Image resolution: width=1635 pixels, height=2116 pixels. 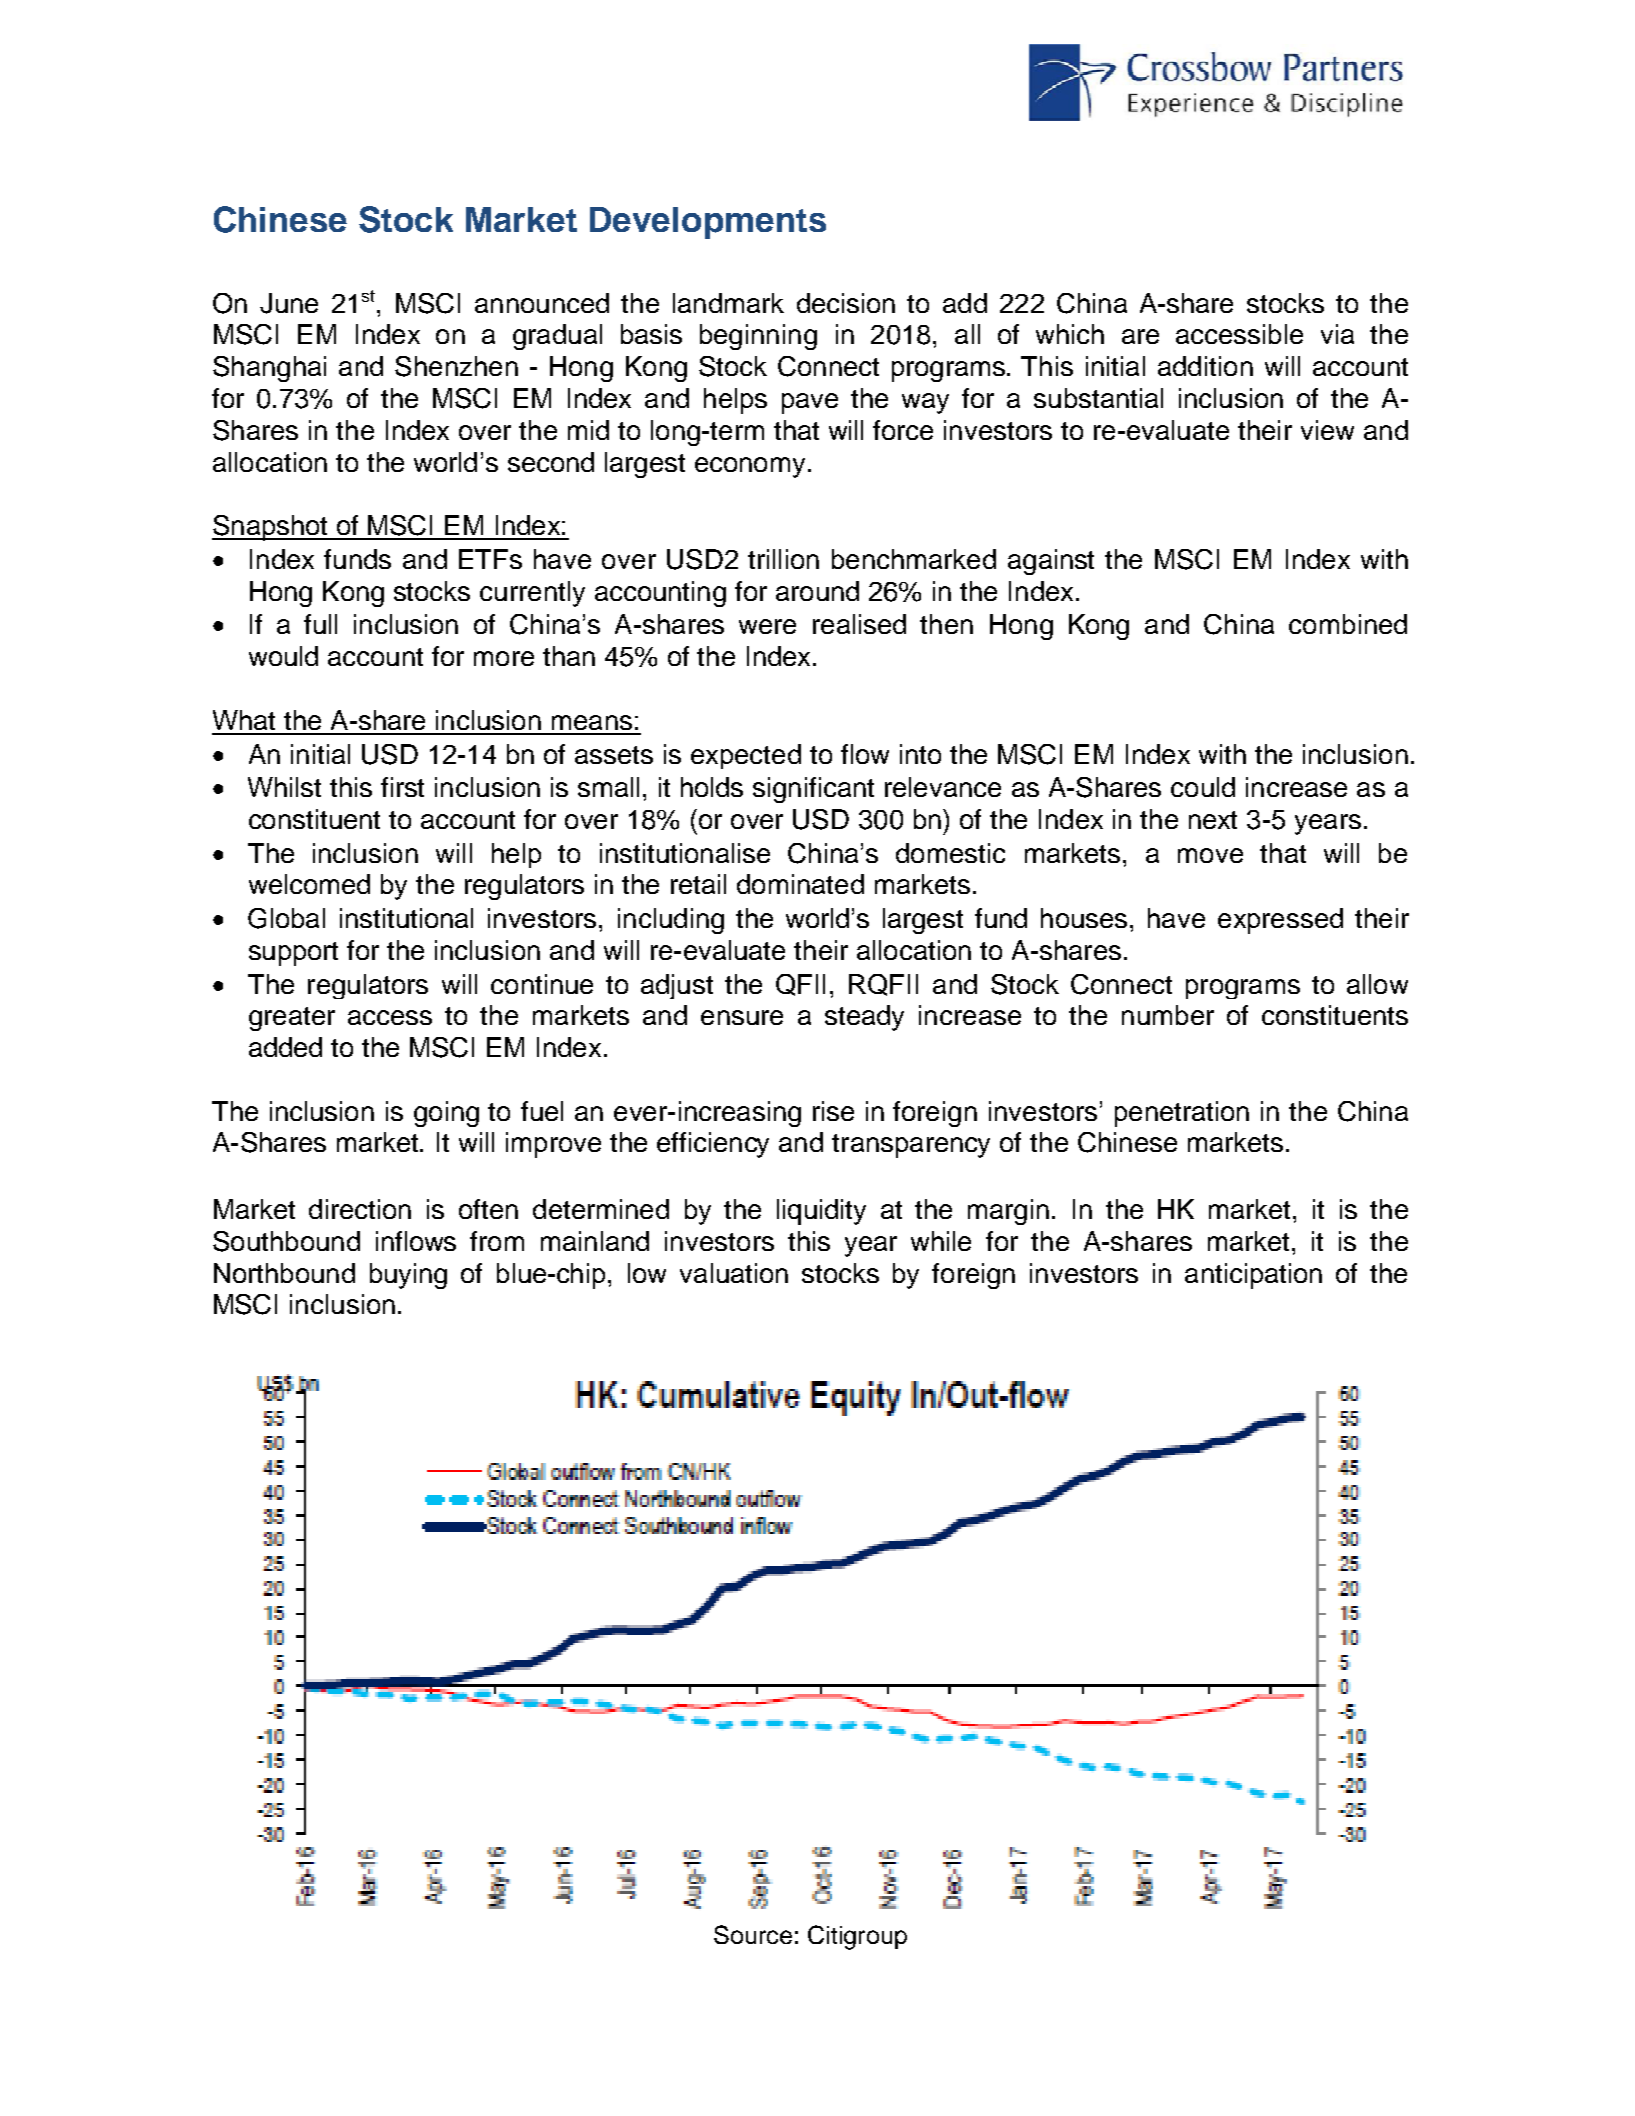 I want to click on via, so click(x=1337, y=334).
